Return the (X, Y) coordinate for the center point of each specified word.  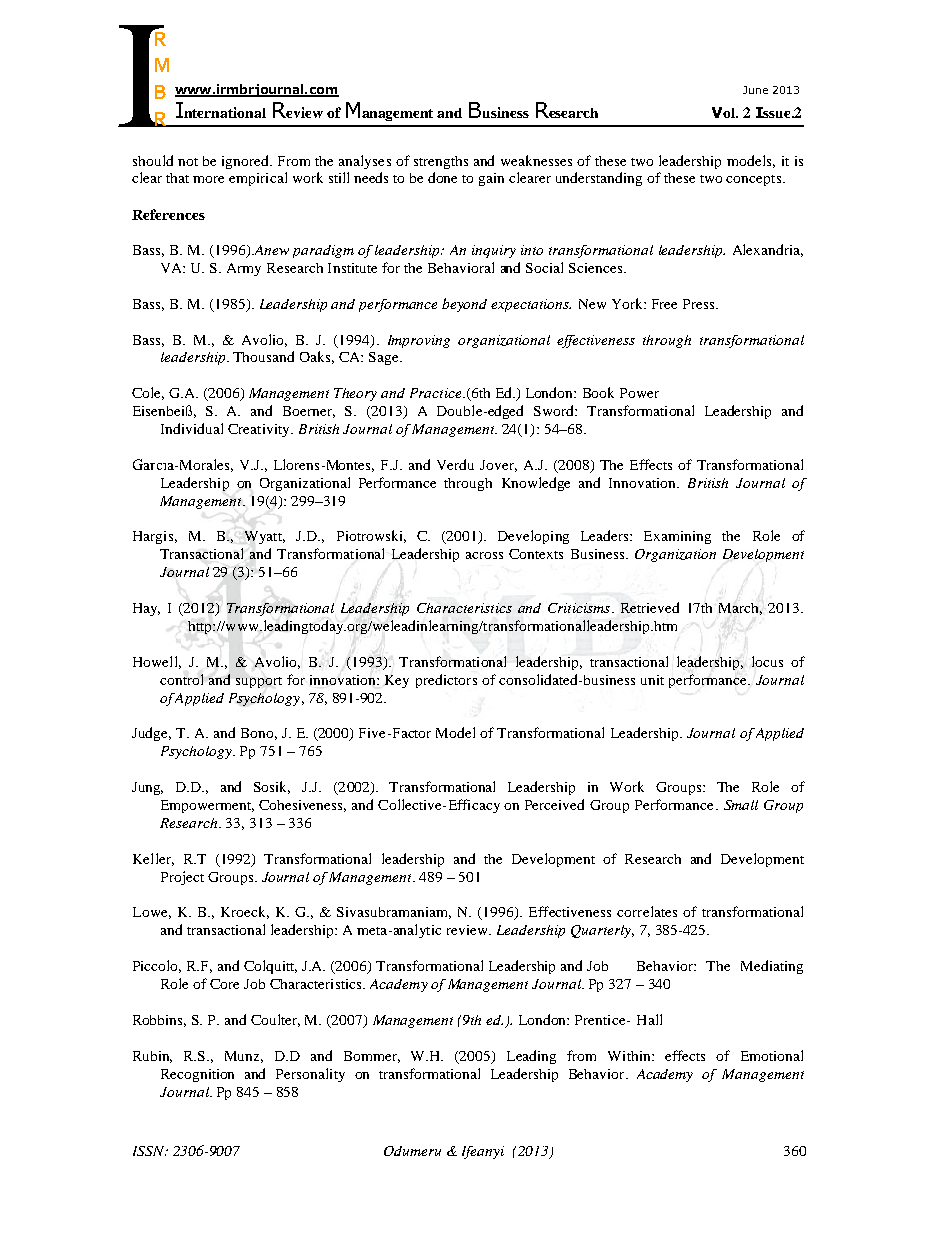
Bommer (372, 1057)
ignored (246, 162)
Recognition (197, 1075)
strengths (441, 162)
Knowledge (536, 484)
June (755, 90)
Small (741, 805)
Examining (677, 537)
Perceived (554, 804)
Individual (192, 428)
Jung (147, 788)
